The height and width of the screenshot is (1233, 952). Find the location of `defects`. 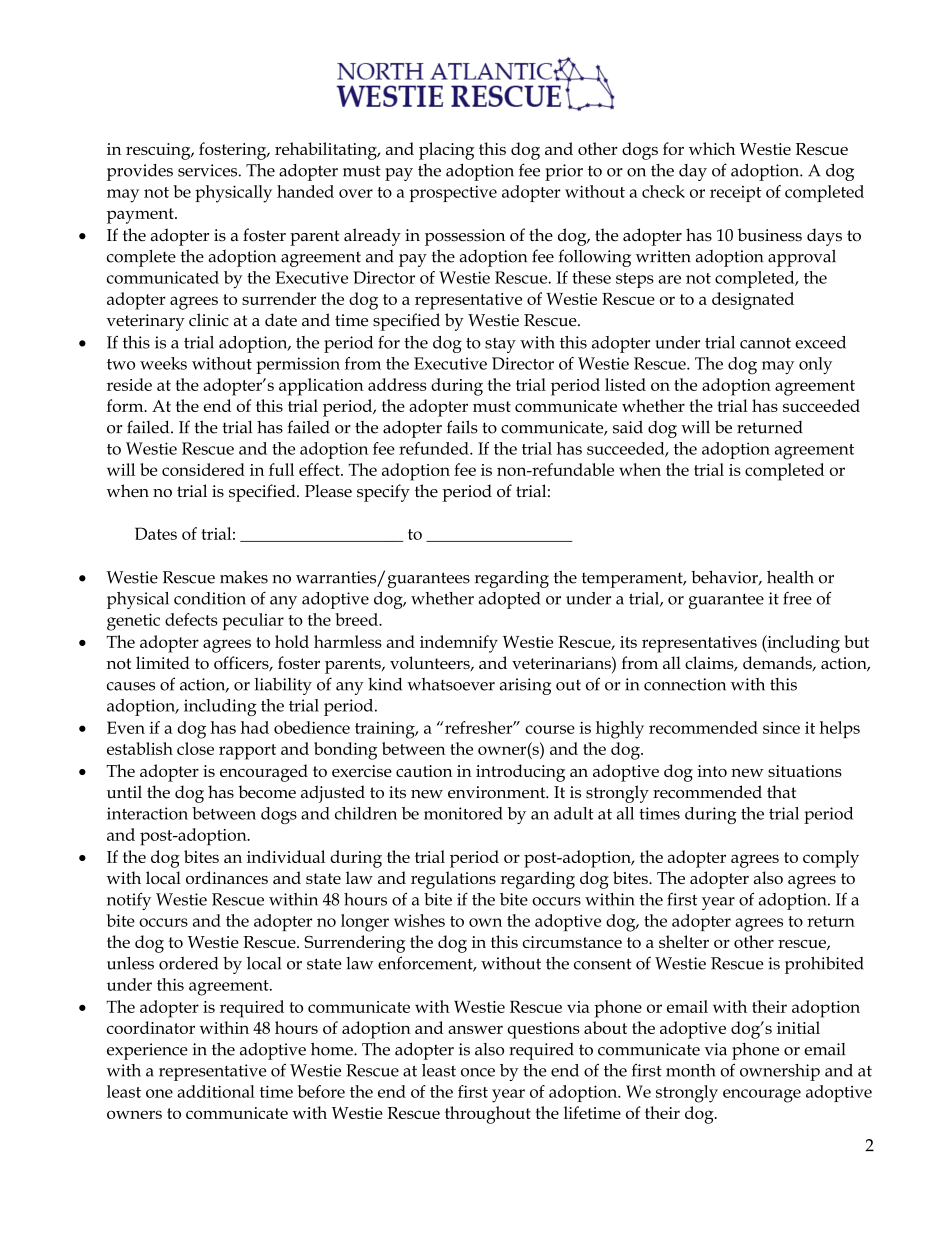

defects is located at coordinates (191, 619).
